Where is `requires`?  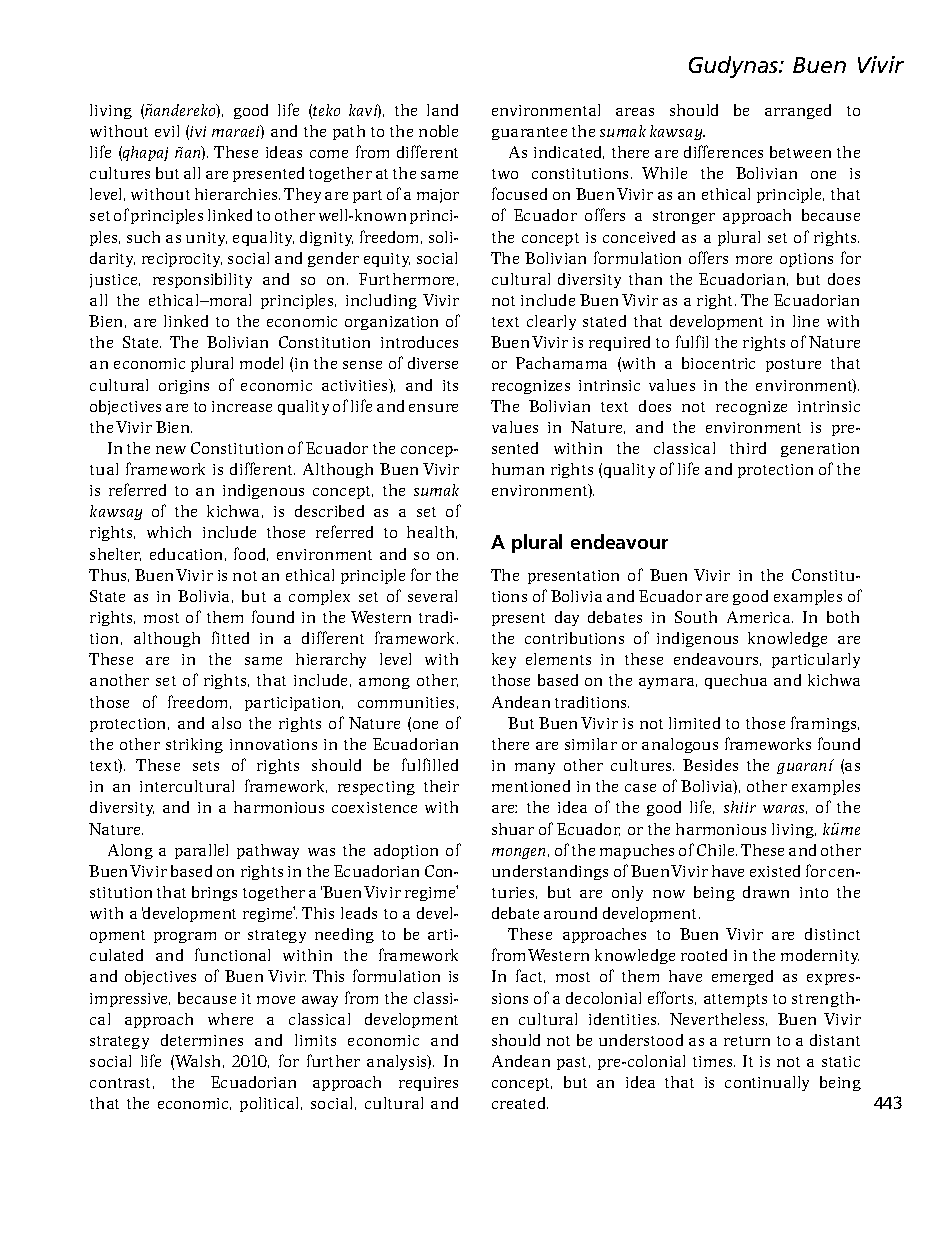
requires is located at coordinates (428, 1084).
